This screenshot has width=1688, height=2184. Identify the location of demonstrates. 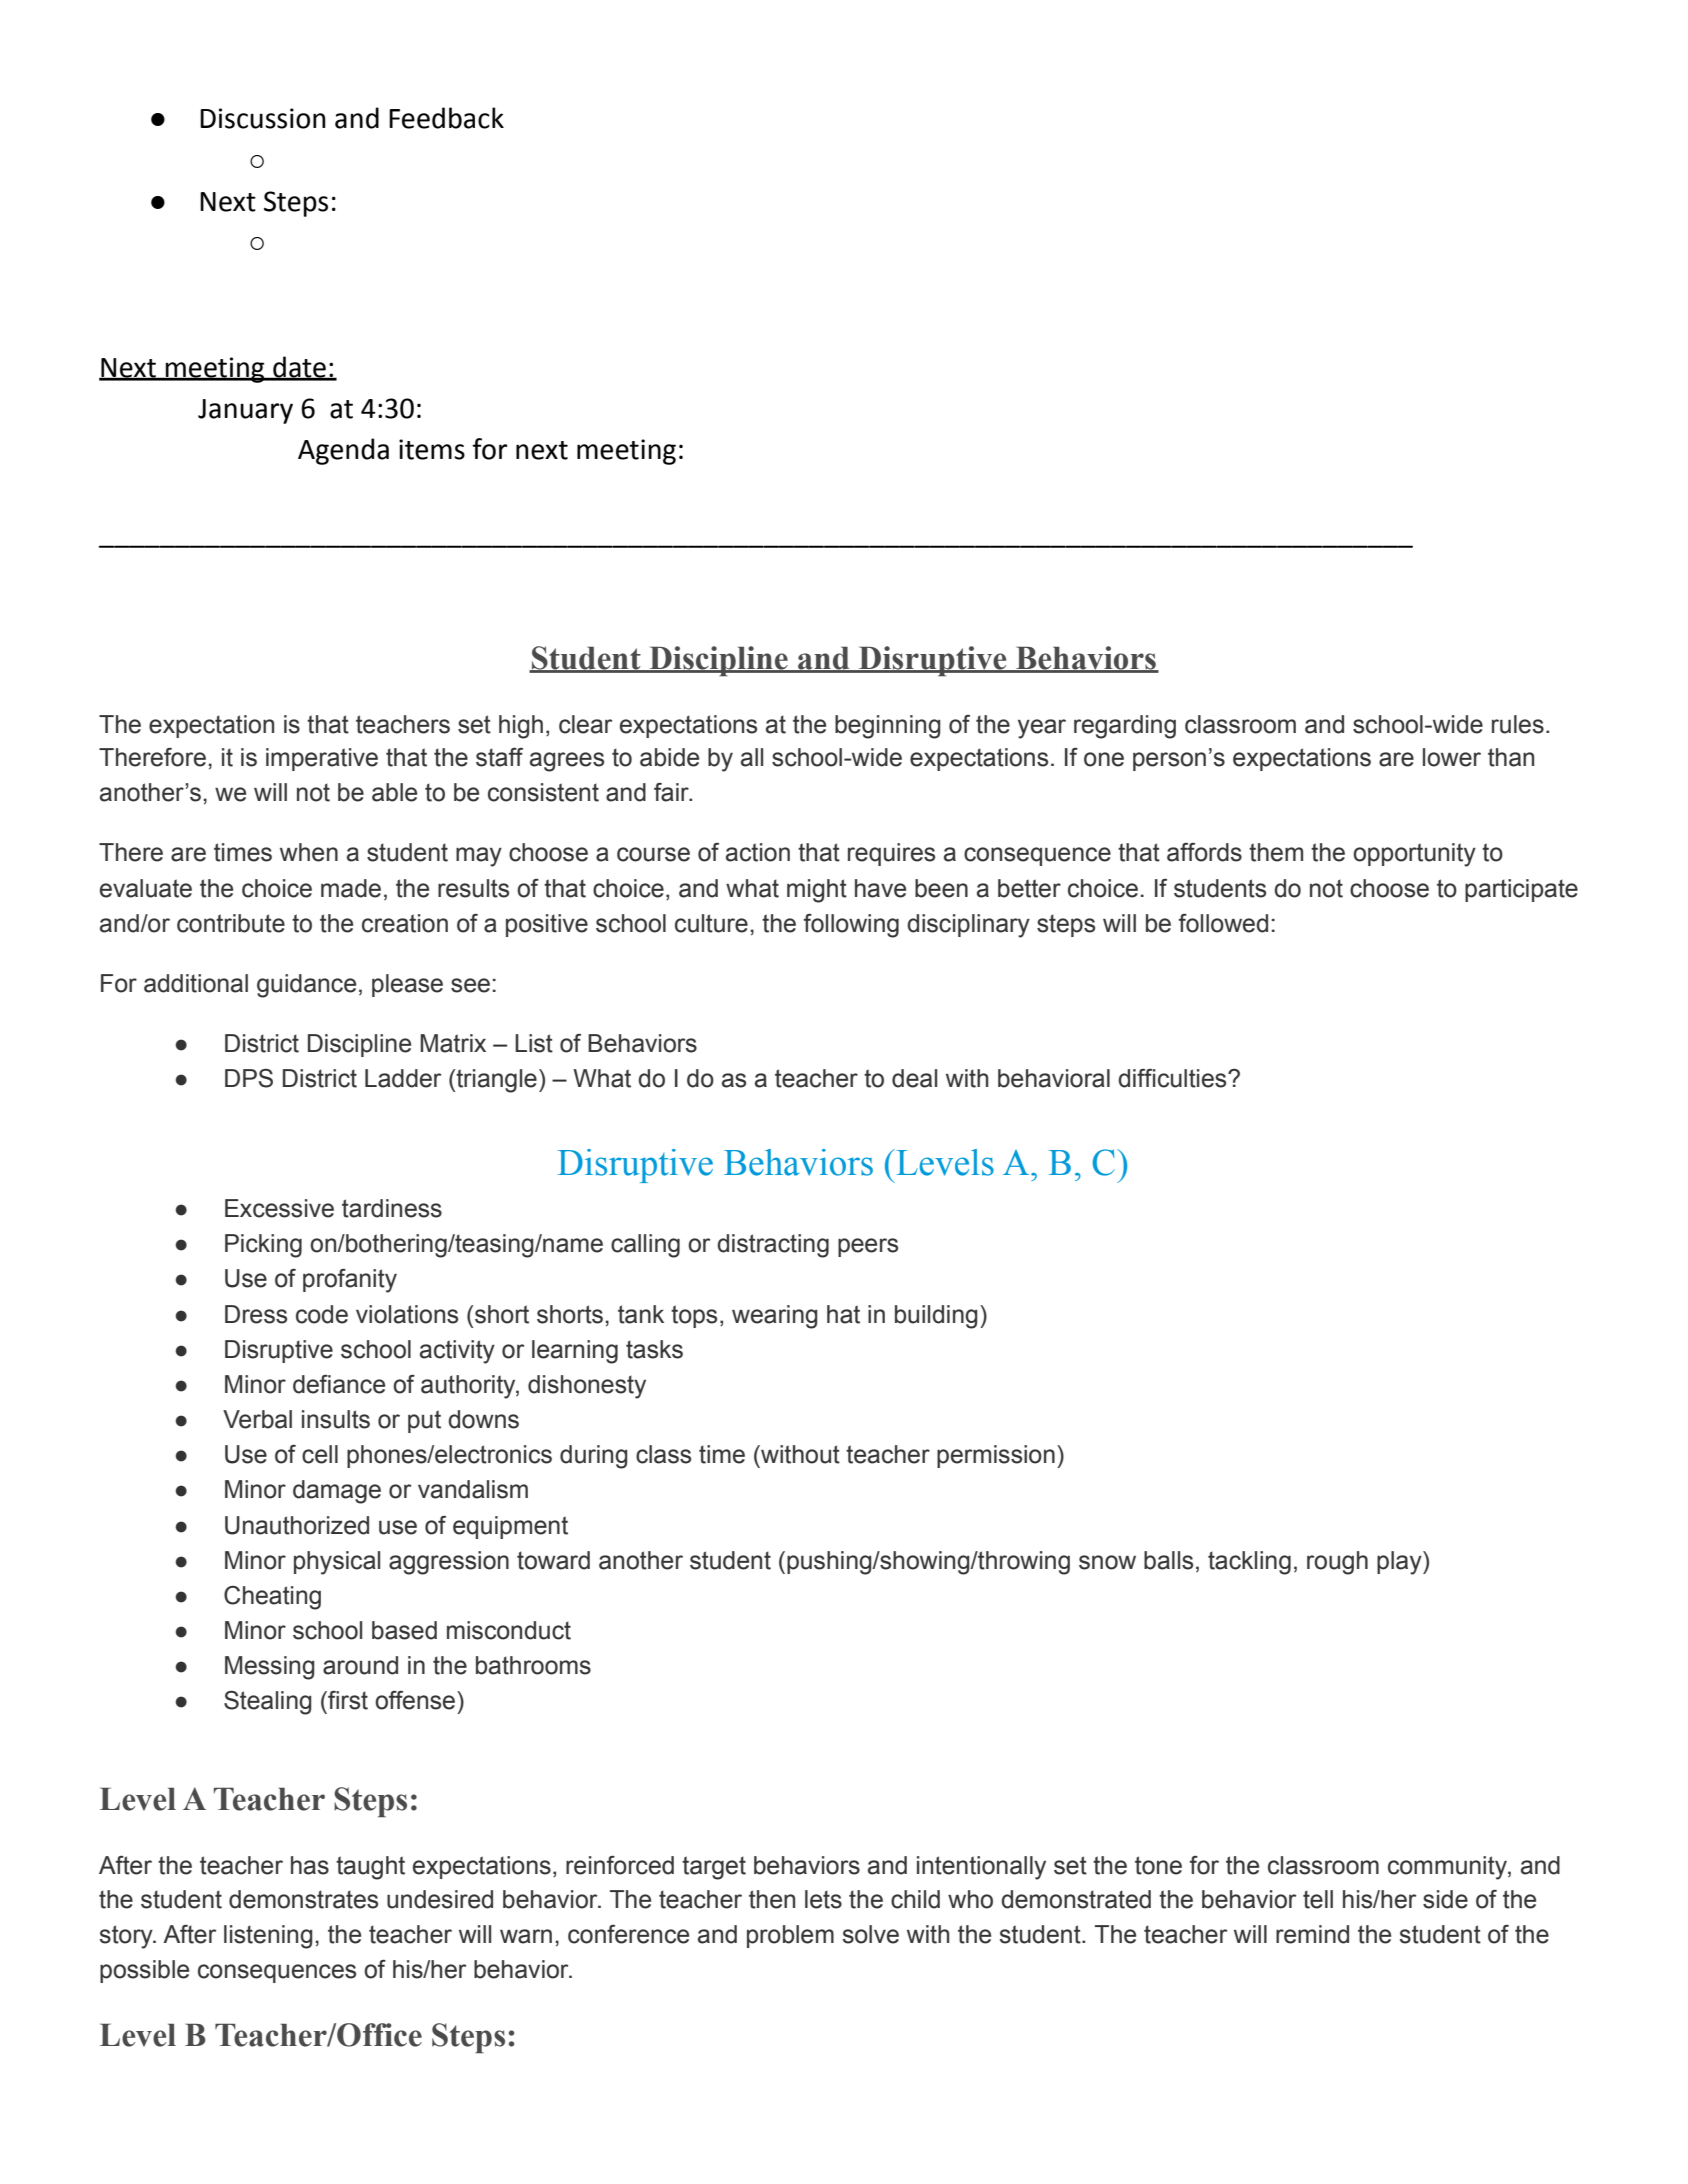
(303, 1899).
